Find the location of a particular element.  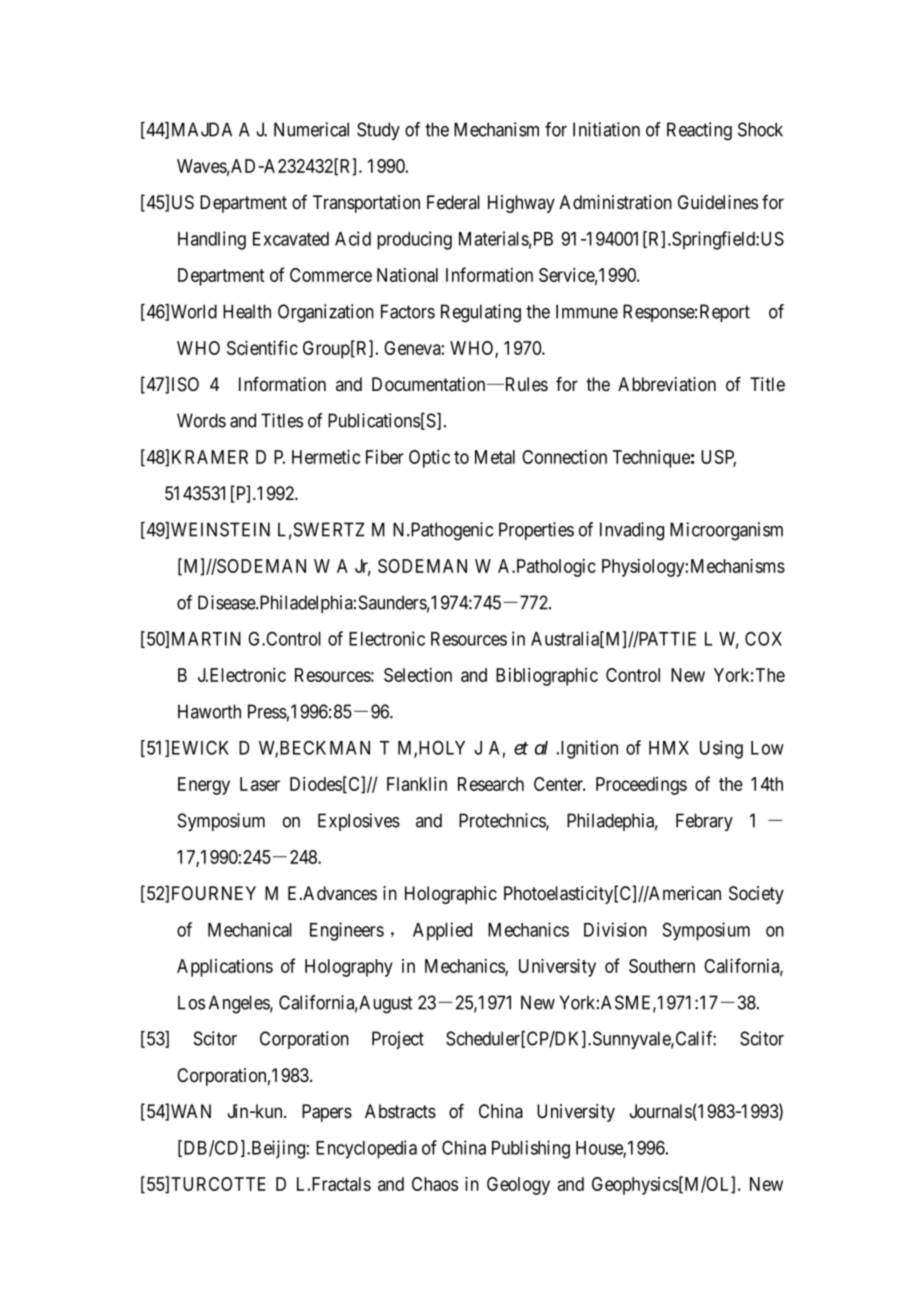

Papers is located at coordinates (327, 1113).
